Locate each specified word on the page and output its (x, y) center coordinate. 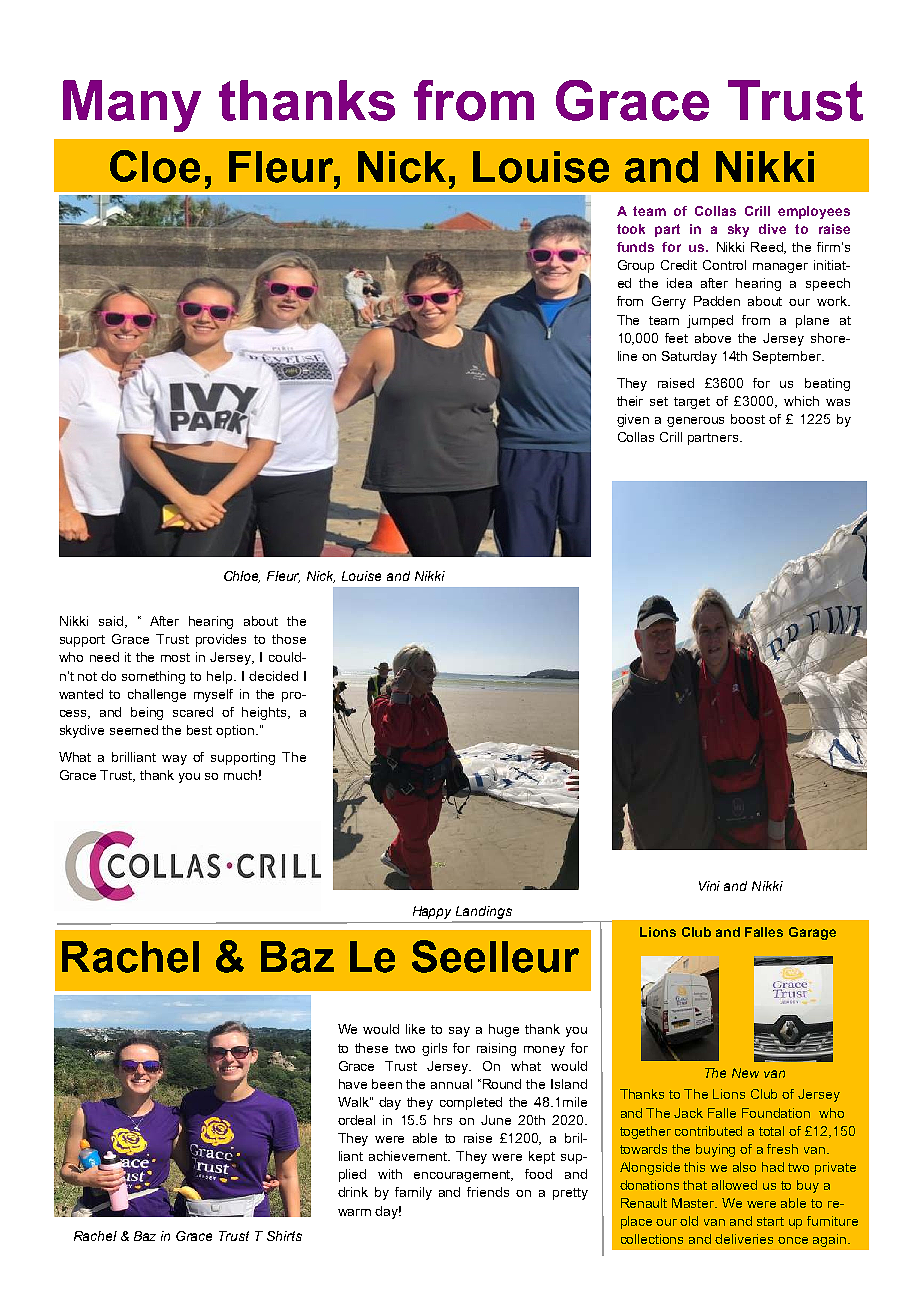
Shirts (284, 1236)
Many (132, 106)
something (153, 677)
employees (814, 212)
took (631, 229)
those (289, 639)
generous (695, 422)
